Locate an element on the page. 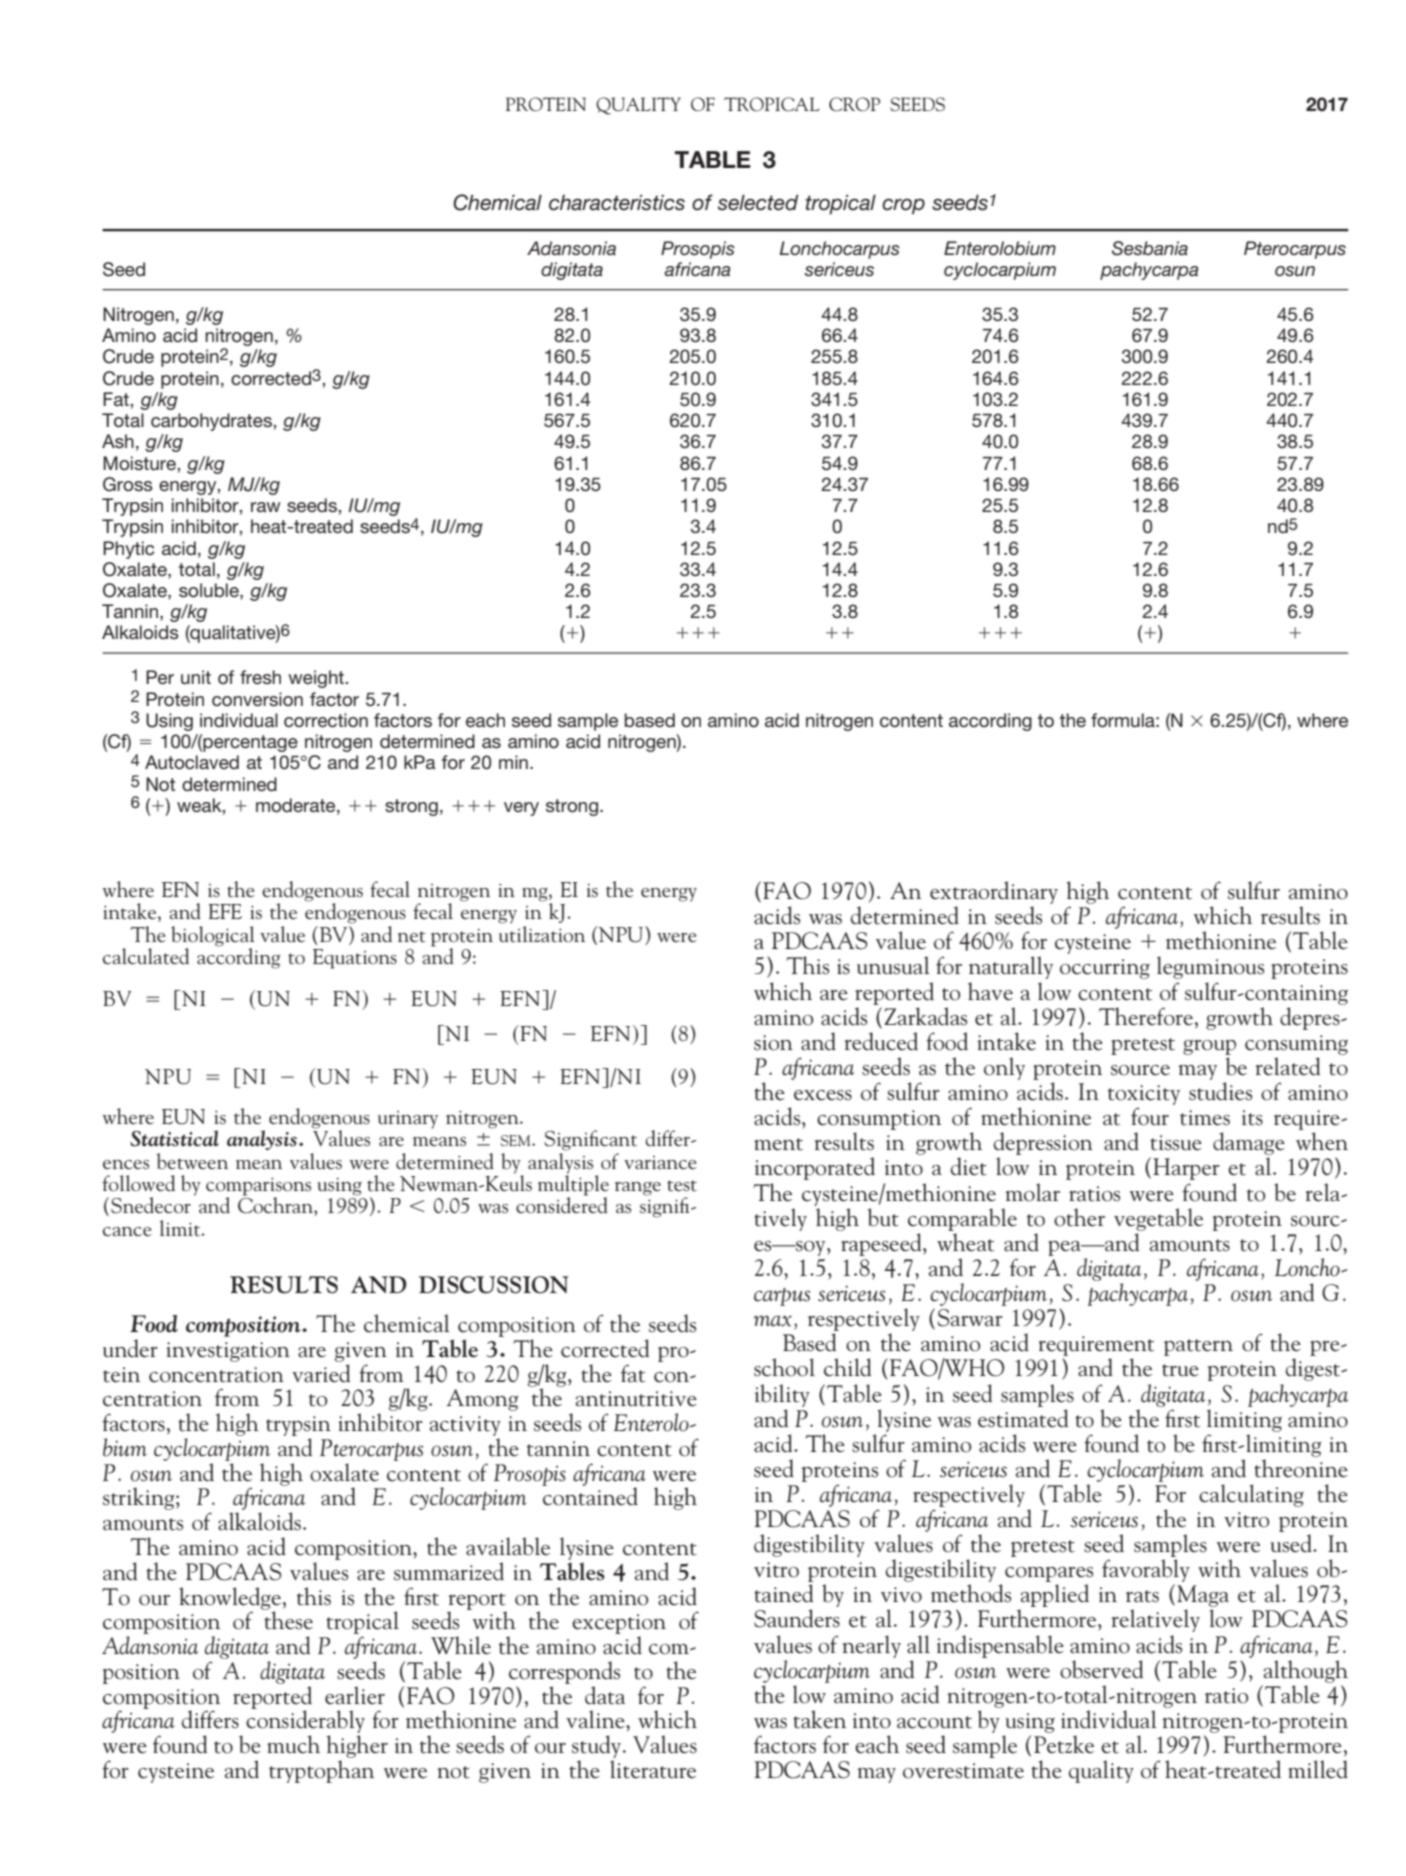 This image has height=1876, width=1406. carbohydrates is located at coordinates (212, 422).
